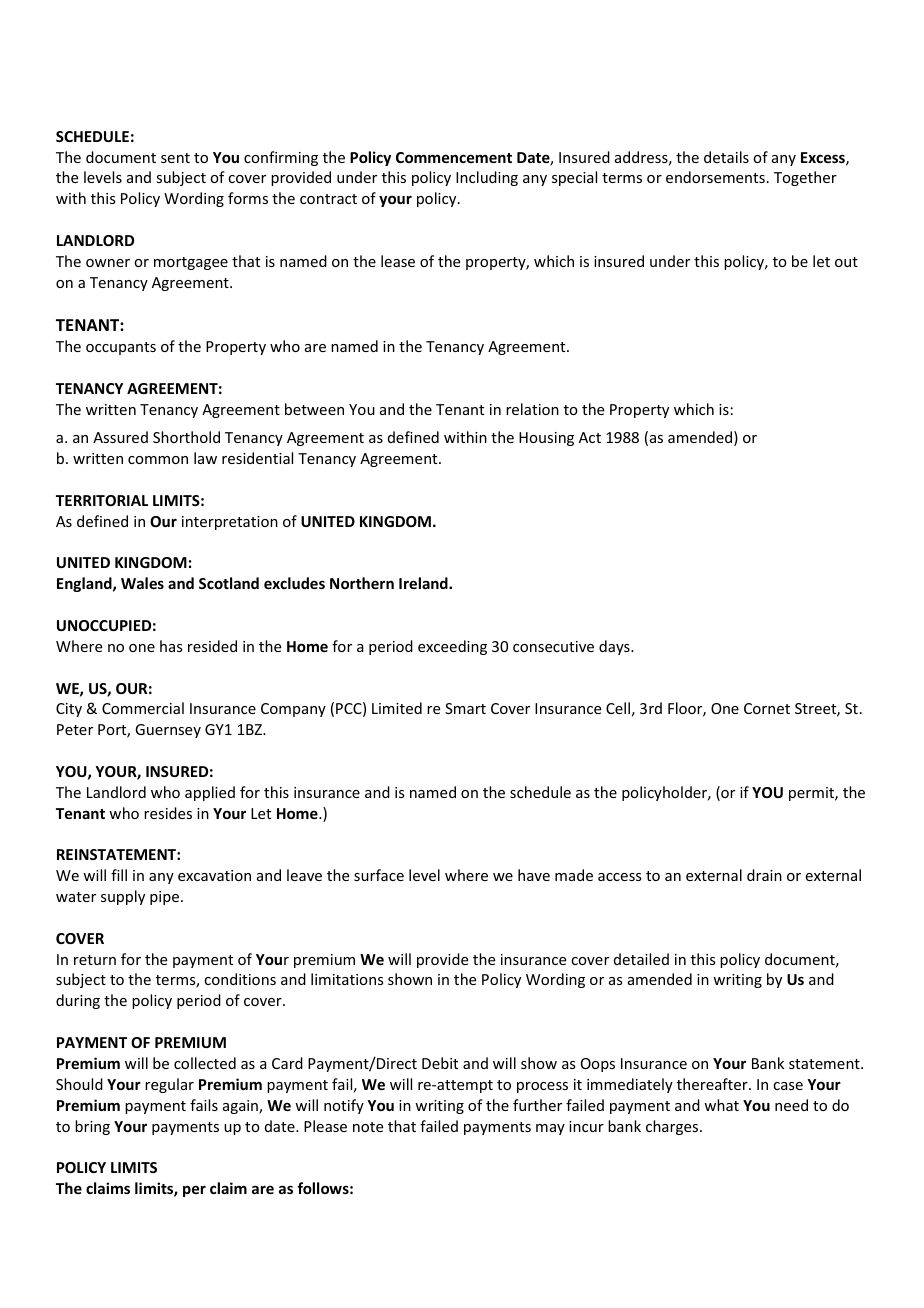 This image has width=924, height=1308. Describe the element at coordinates (169, 1085) in the image. I see `regular` at that location.
